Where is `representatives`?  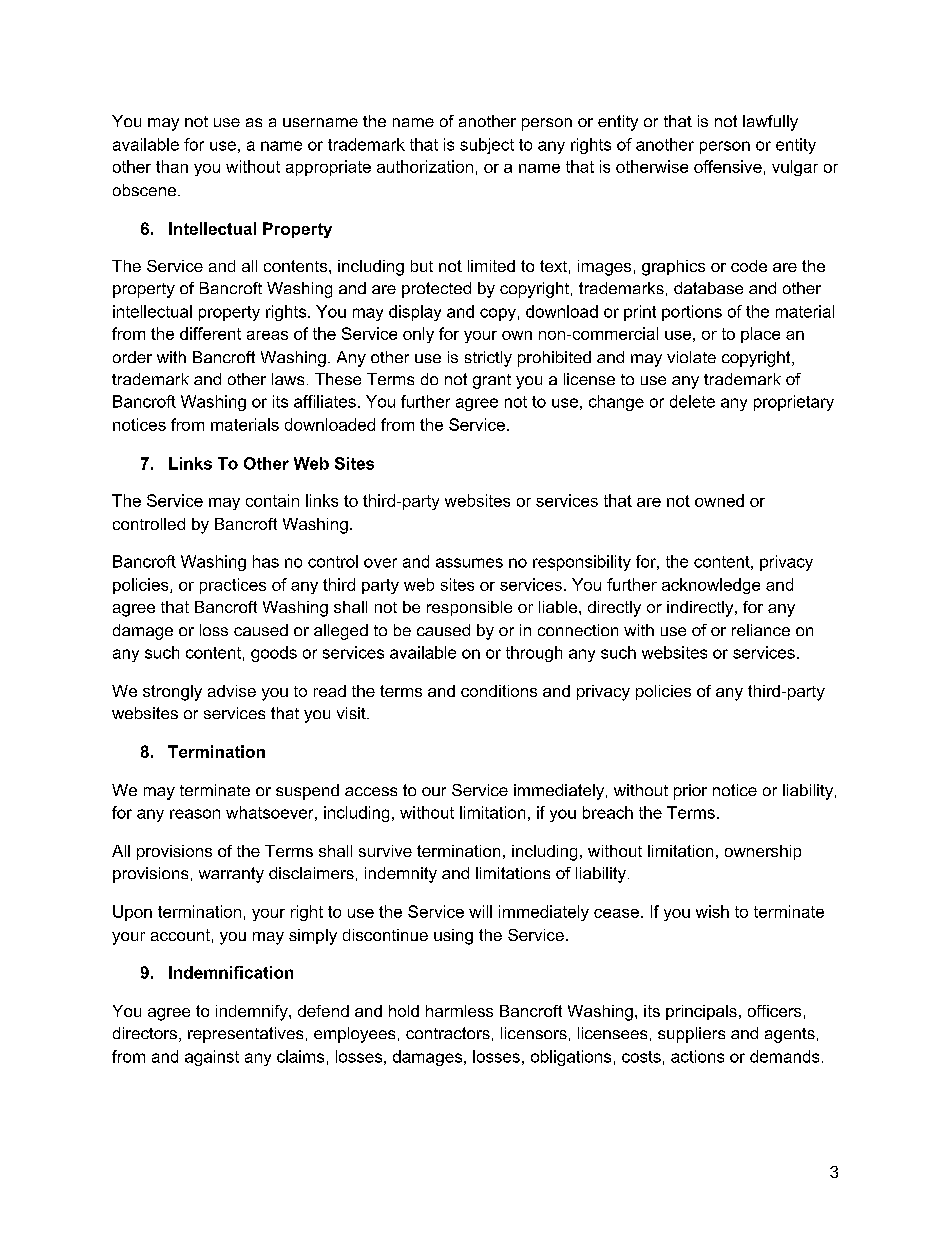
representatives is located at coordinates (245, 1035).
